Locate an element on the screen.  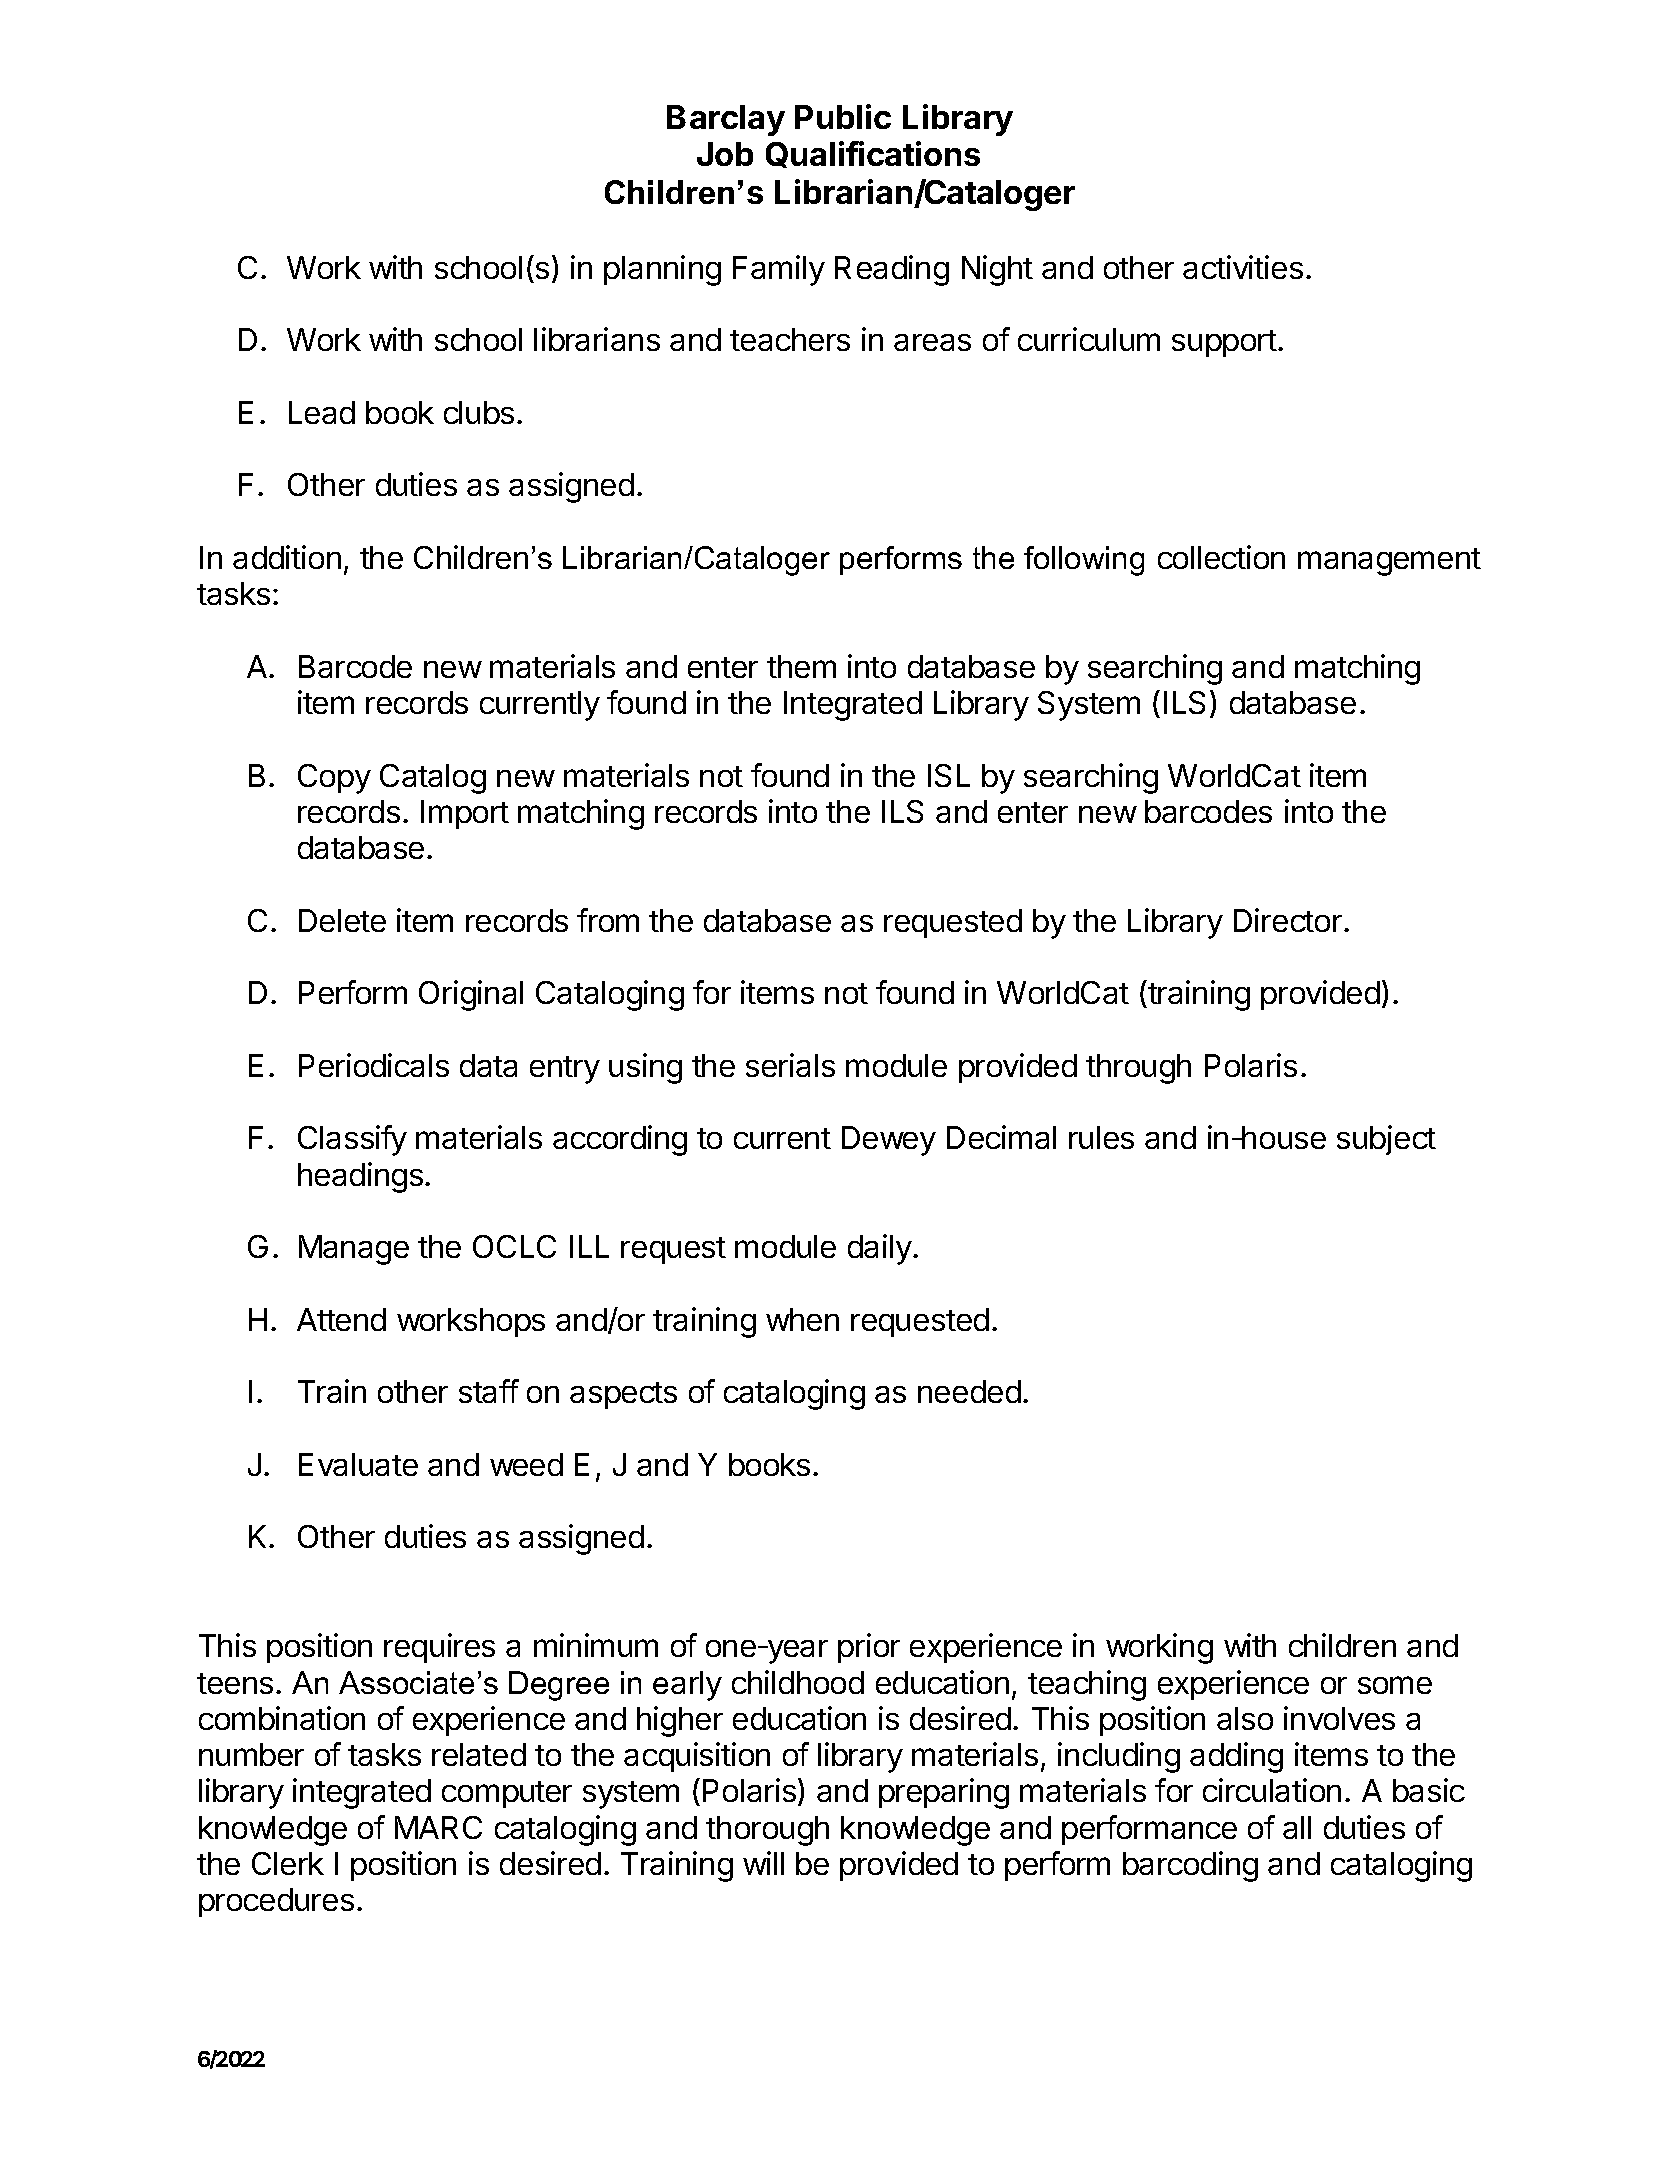
Import is located at coordinates (465, 814).
